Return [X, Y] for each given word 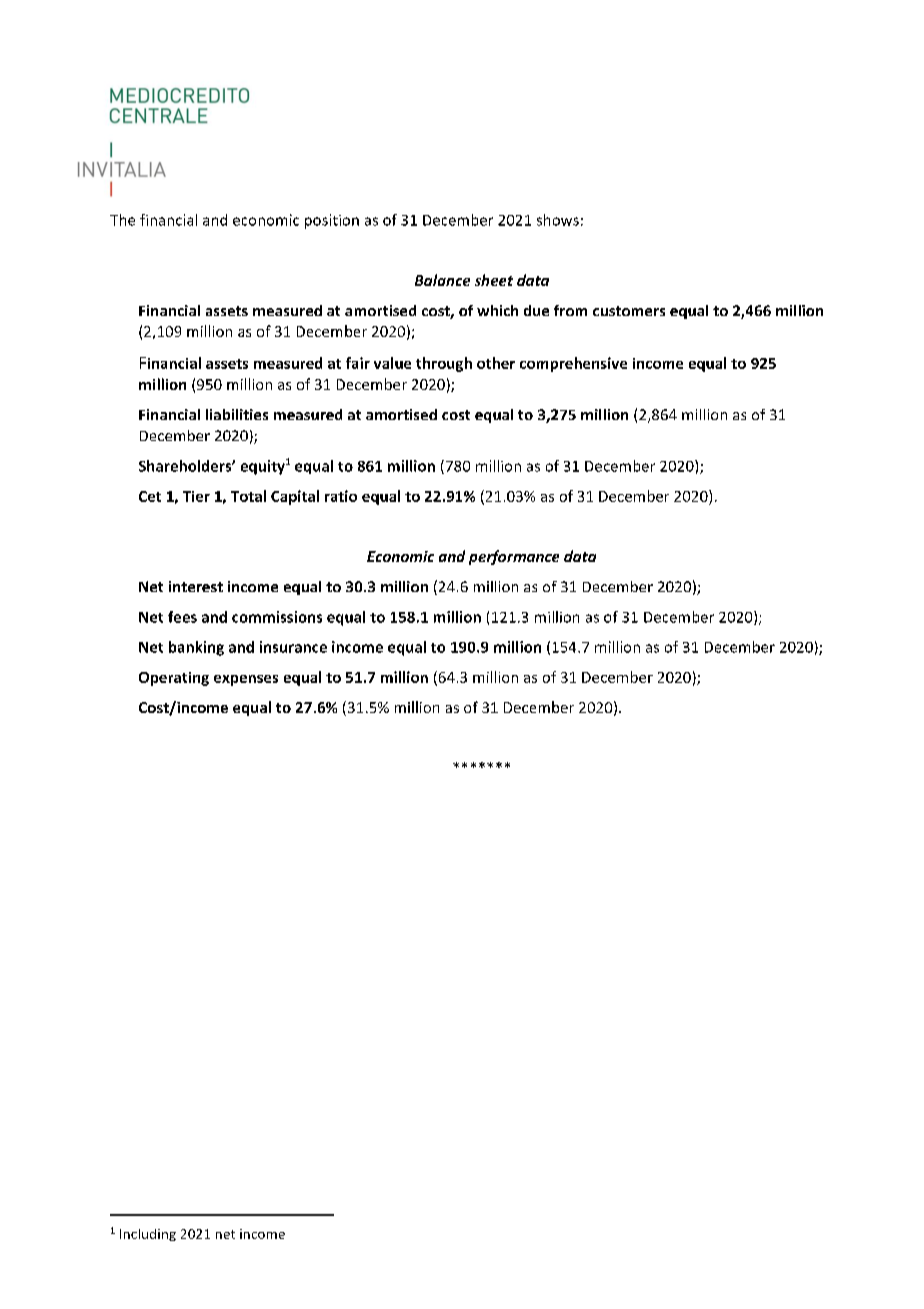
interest [196, 586]
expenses [246, 680]
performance [514, 557]
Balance [442, 280]
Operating [174, 679]
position [332, 221]
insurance [293, 647]
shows [558, 220]
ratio [341, 496]
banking [196, 648]
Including [148, 1235]
